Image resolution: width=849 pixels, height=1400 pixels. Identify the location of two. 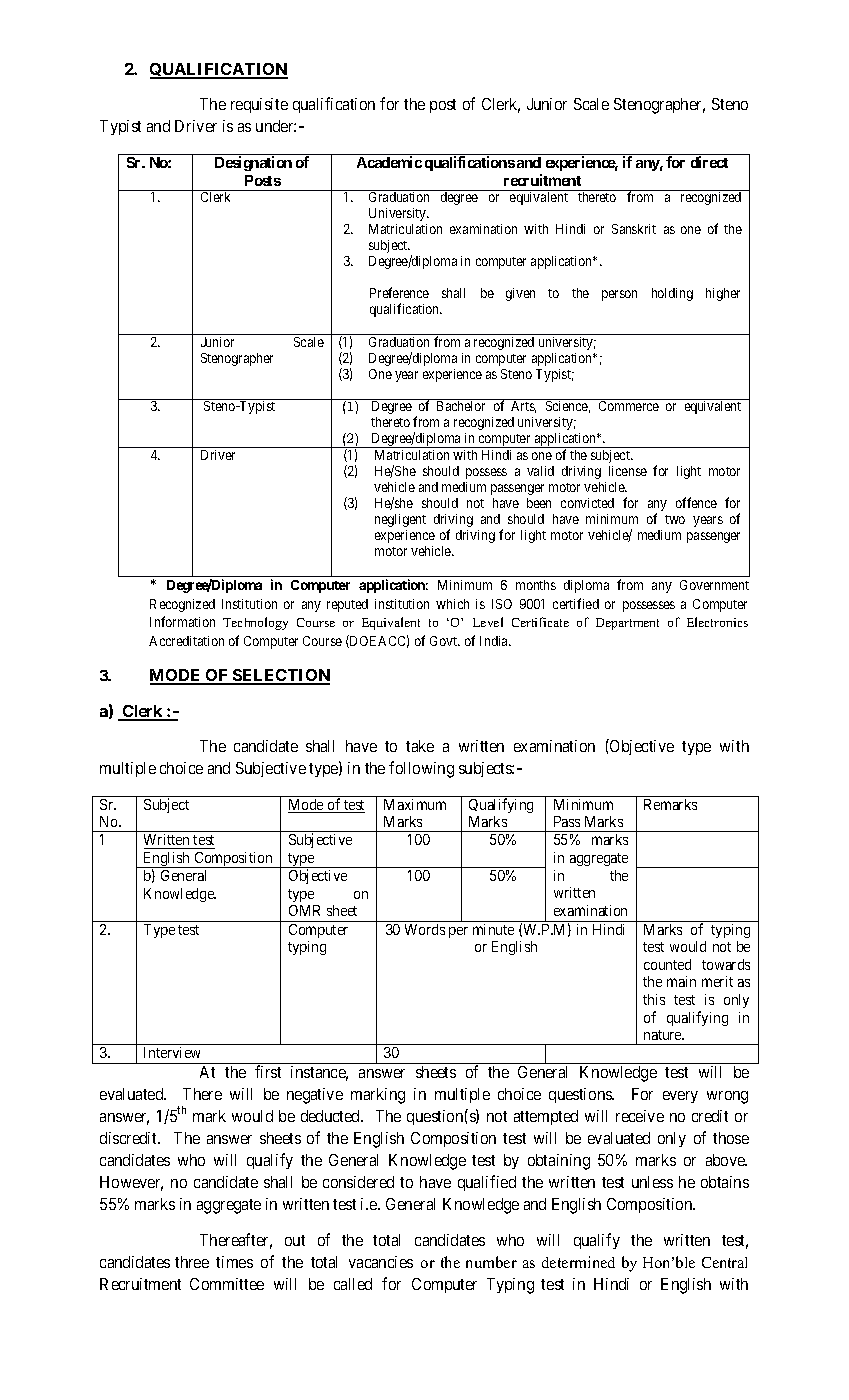
(675, 519).
